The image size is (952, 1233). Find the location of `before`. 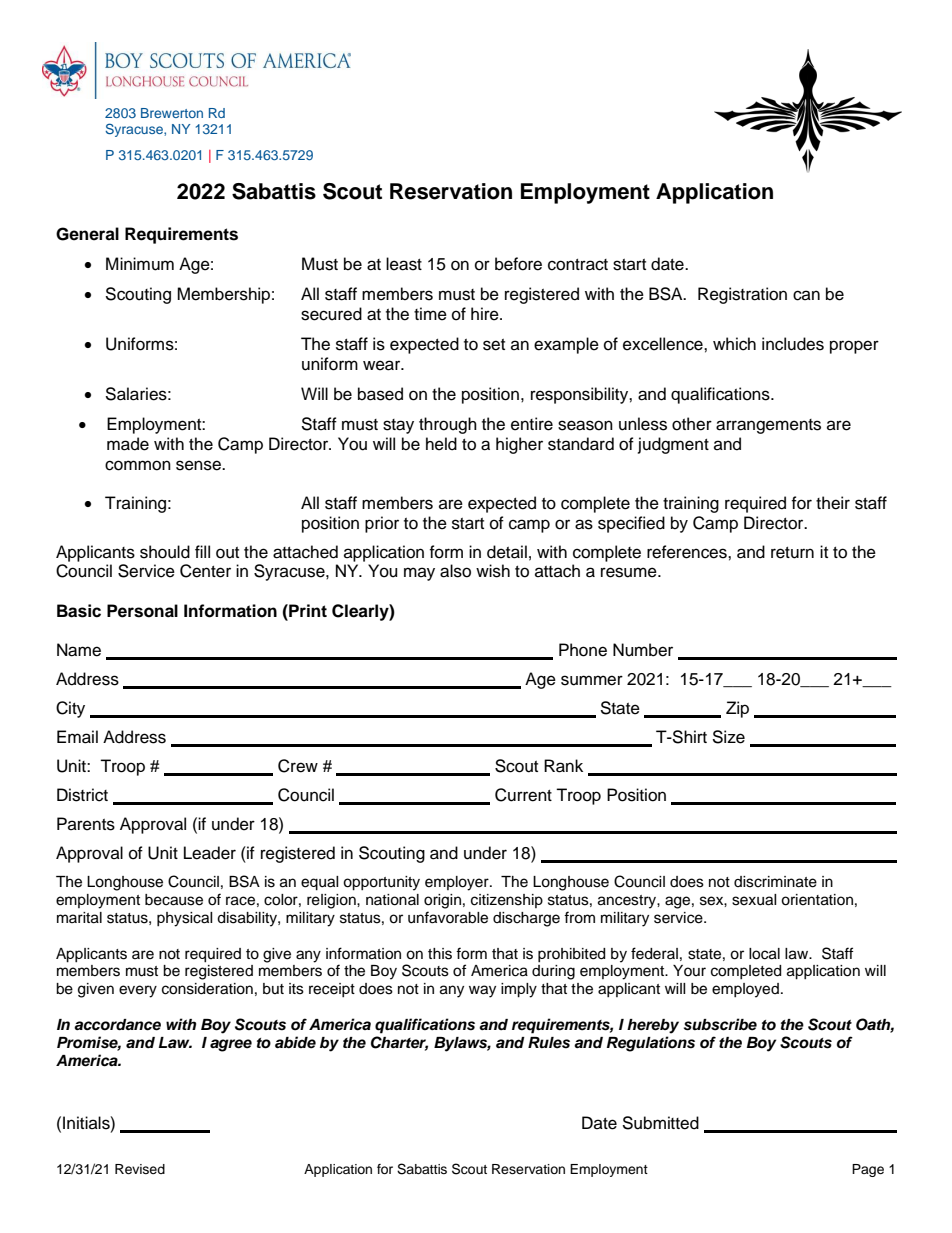

before is located at coordinates (518, 264).
